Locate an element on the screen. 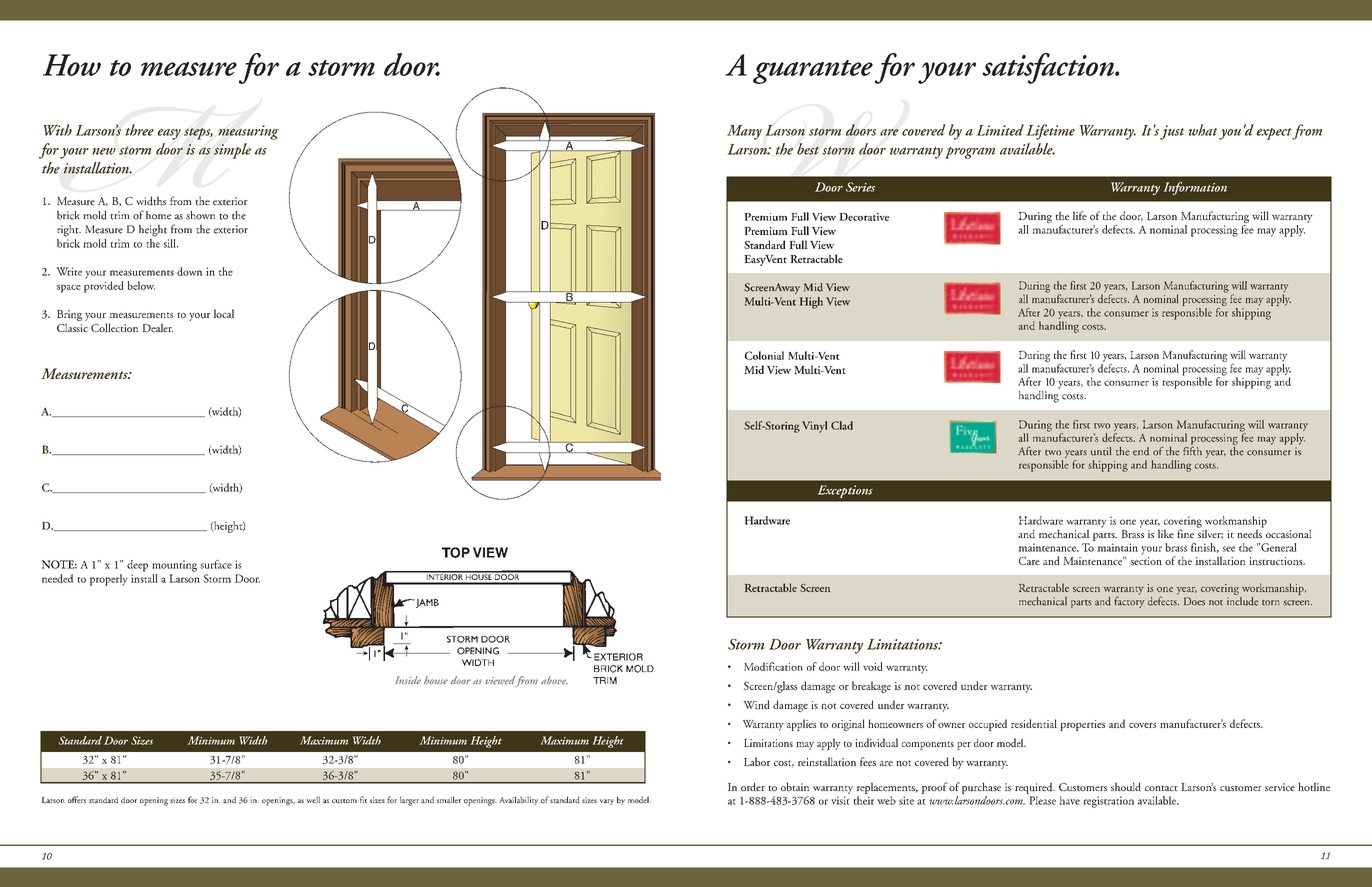  down is located at coordinates (190, 271).
